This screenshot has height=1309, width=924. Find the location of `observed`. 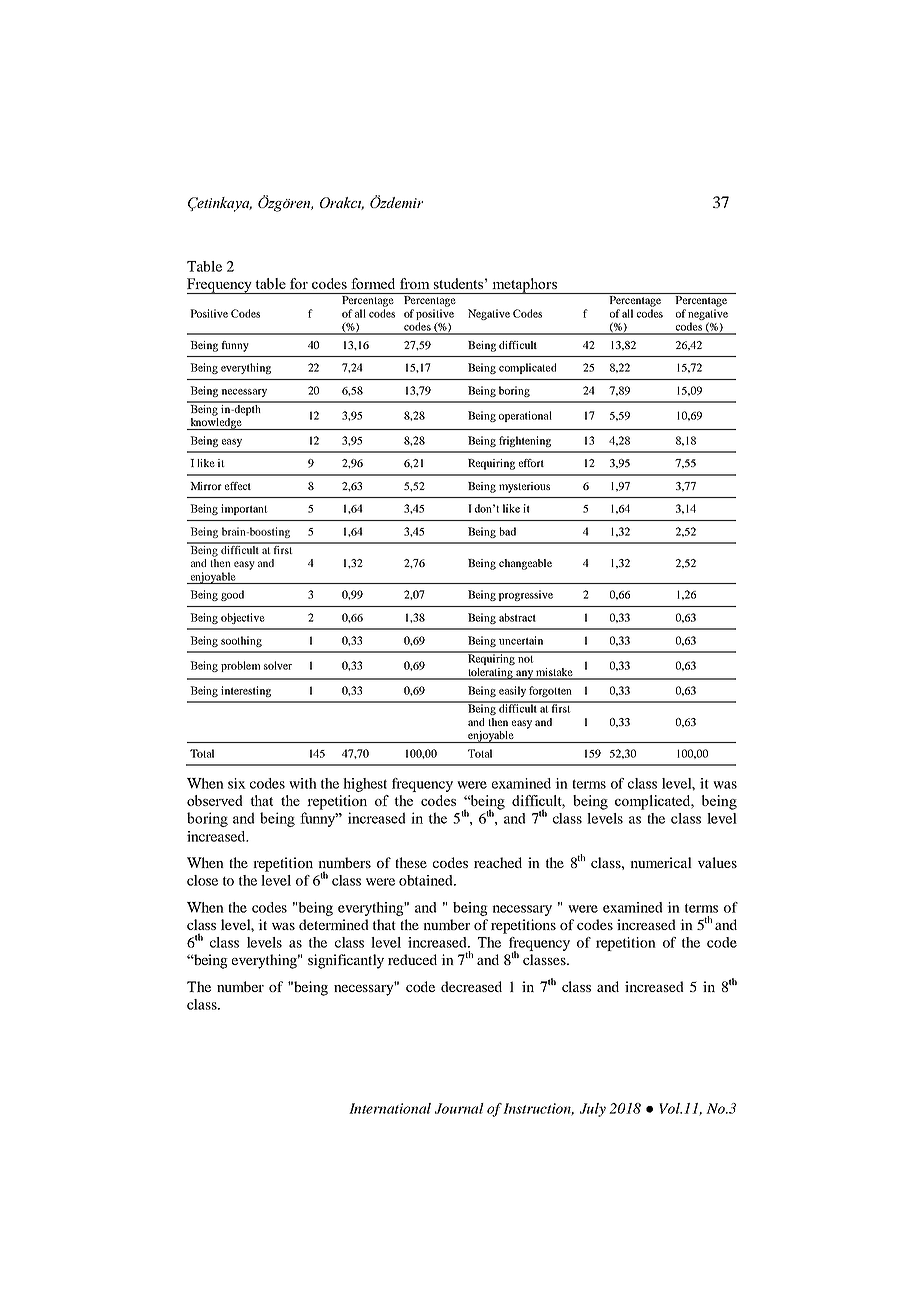

observed is located at coordinates (215, 800).
